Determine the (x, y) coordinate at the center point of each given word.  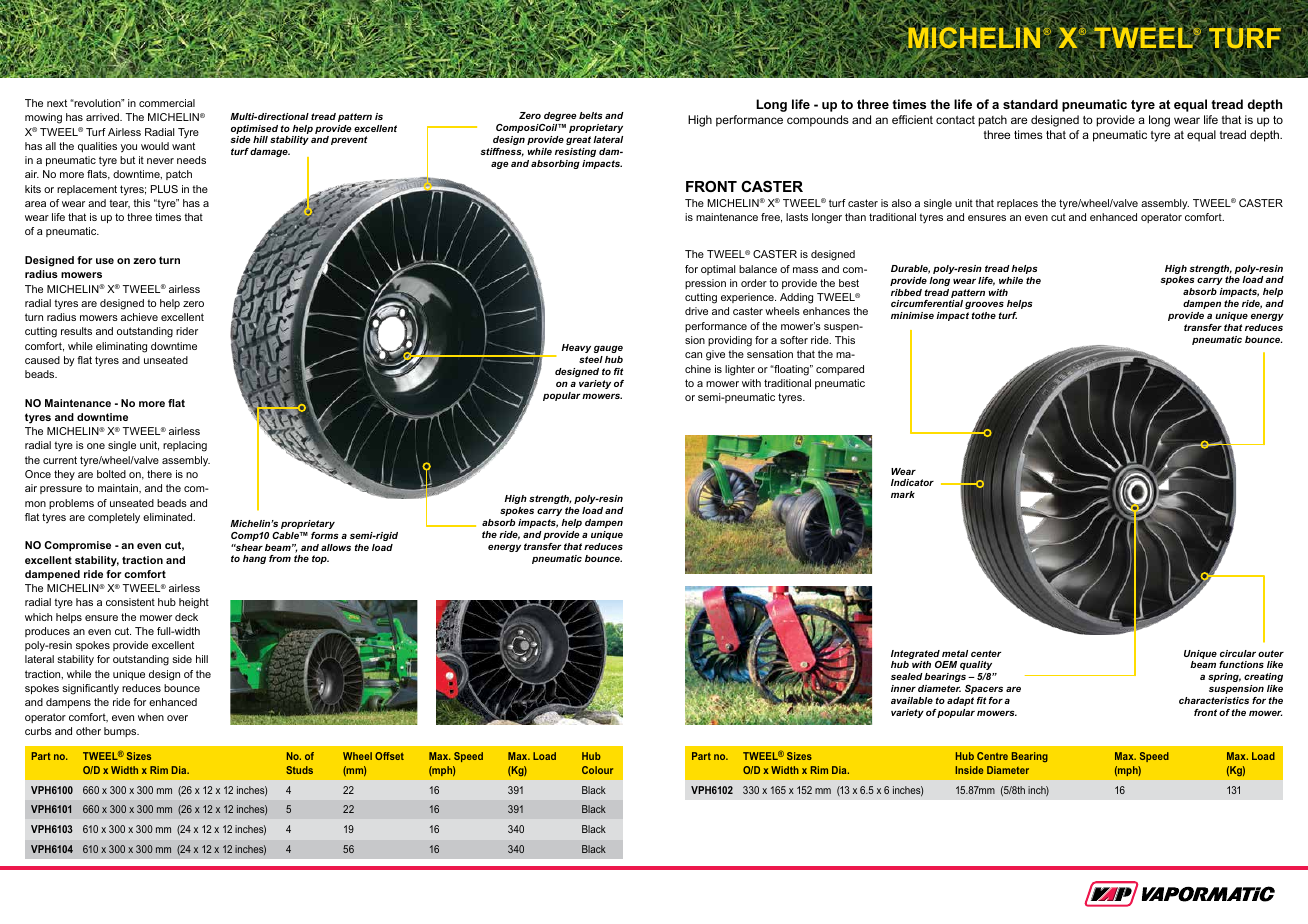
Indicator (912, 482)
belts (590, 115)
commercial (167, 103)
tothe (984, 315)
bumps (121, 732)
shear (248, 547)
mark (903, 494)
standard (1030, 104)
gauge (608, 349)
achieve (139, 317)
